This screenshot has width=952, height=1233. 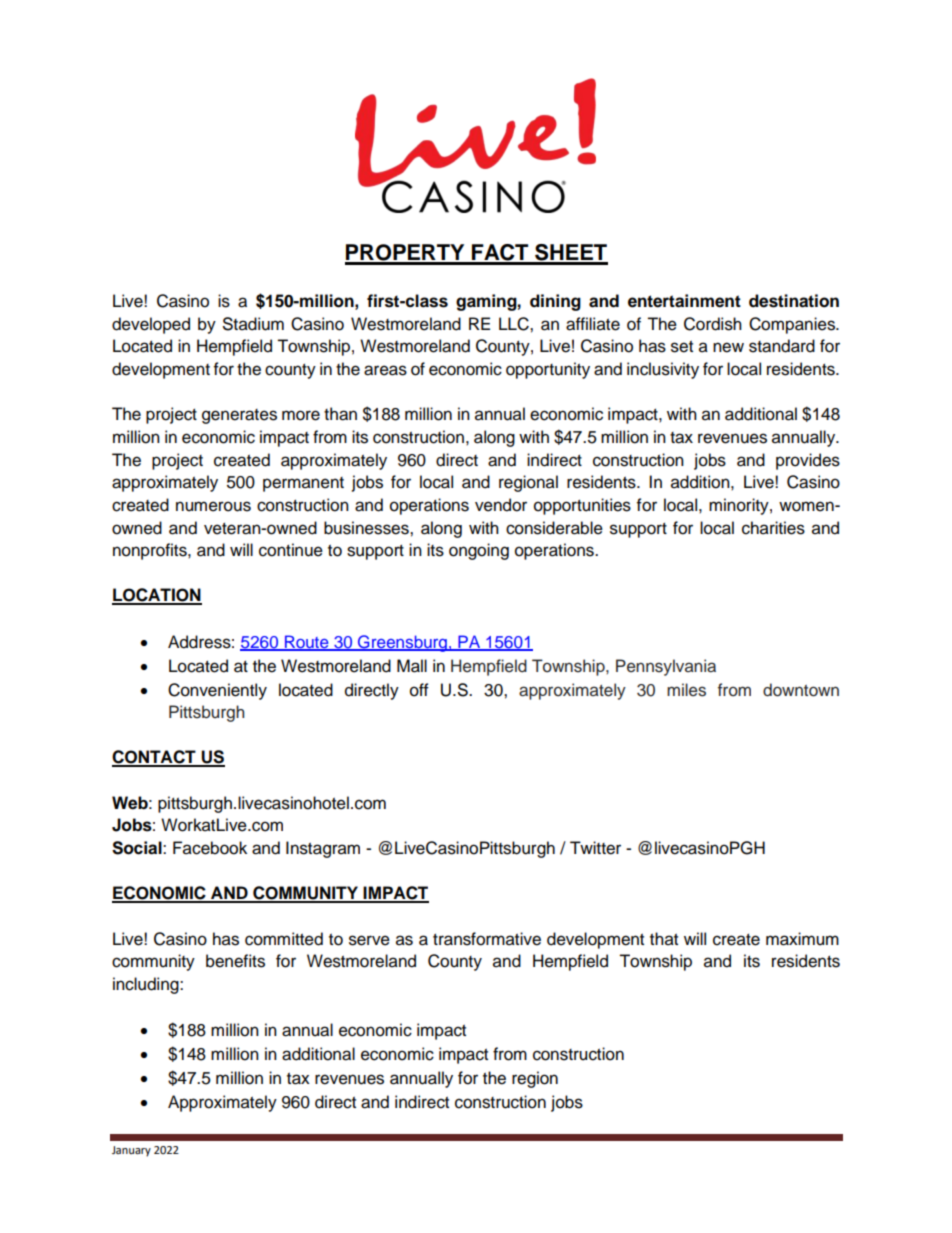 What do you see at coordinates (151, 325) in the screenshot?
I see `developed` at bounding box center [151, 325].
